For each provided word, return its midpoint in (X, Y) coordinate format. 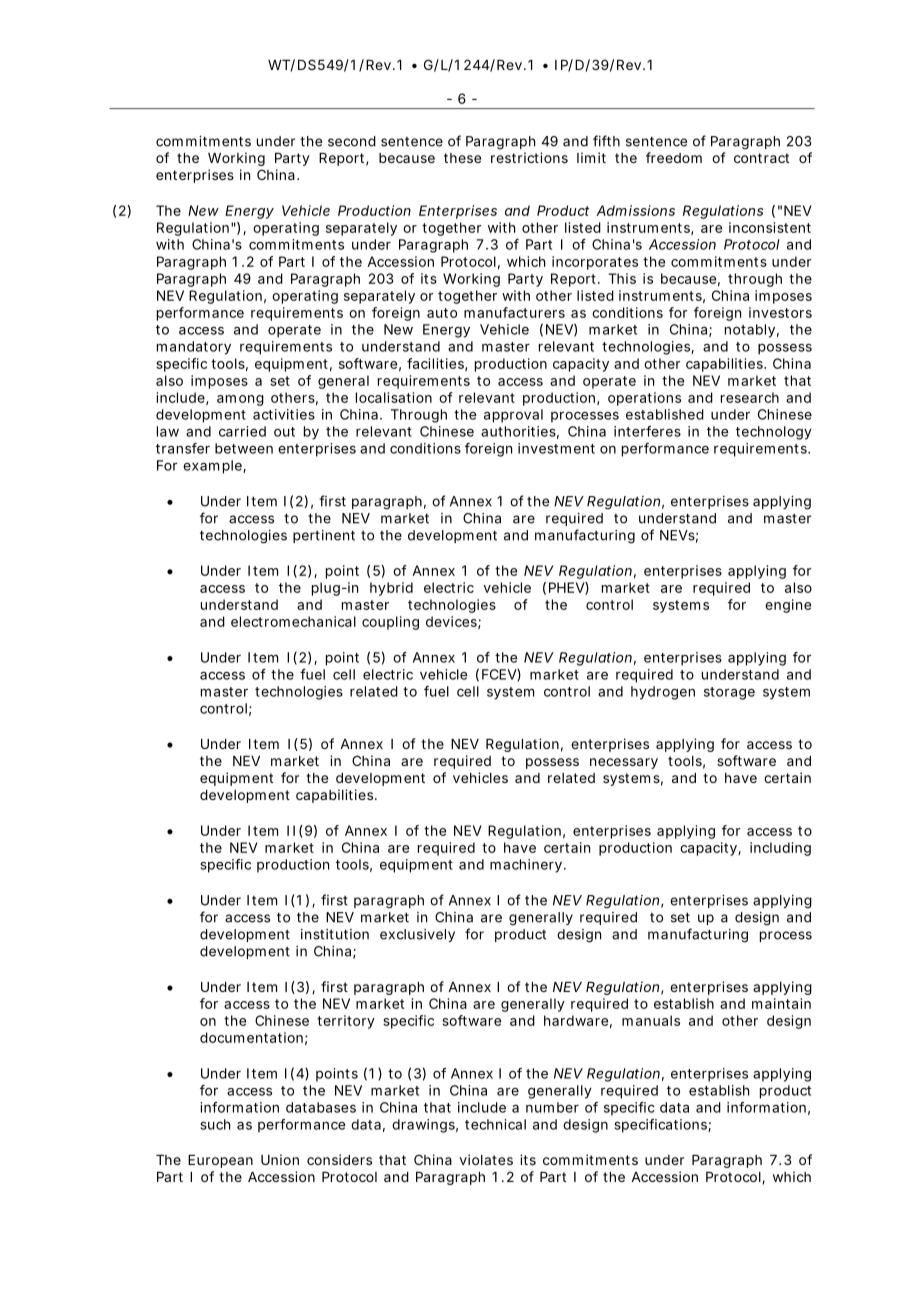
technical (495, 1124)
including (780, 849)
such (215, 1124)
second (352, 141)
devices (453, 622)
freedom (674, 157)
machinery (528, 866)
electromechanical (293, 621)
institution (335, 934)
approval (513, 416)
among (240, 400)
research (750, 397)
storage (729, 693)
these (462, 158)
